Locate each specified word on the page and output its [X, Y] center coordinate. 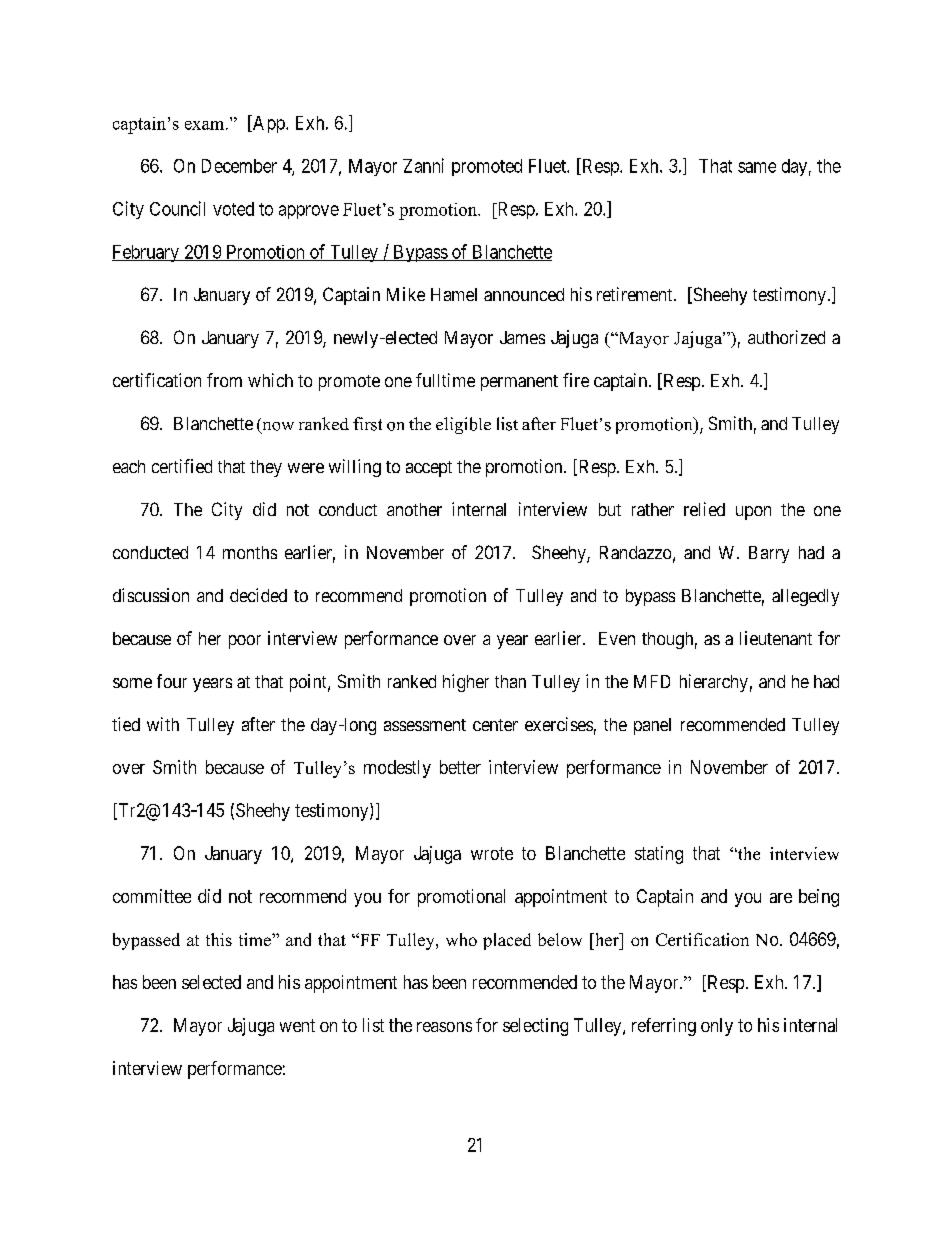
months [250, 552]
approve [309, 212]
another [414, 509]
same [757, 167]
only [717, 1027]
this [219, 939]
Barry [769, 554]
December [239, 166]
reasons [444, 1027]
